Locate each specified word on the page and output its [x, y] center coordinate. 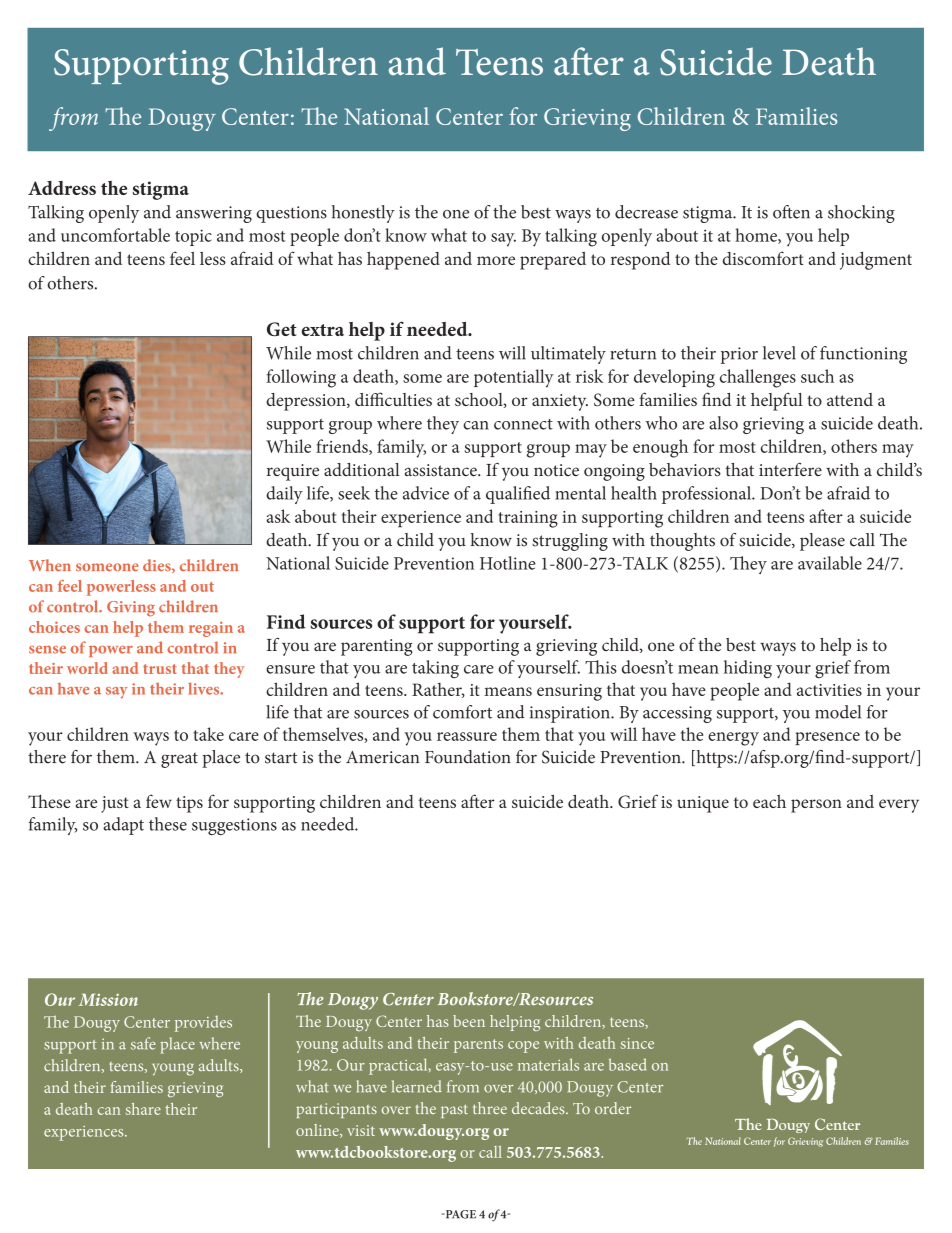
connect [523, 424]
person [816, 806]
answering [214, 214]
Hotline [508, 563]
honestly [363, 214]
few [159, 801]
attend [850, 399]
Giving [131, 609]
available [830, 563]
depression [307, 402]
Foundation [468, 757]
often [791, 212]
